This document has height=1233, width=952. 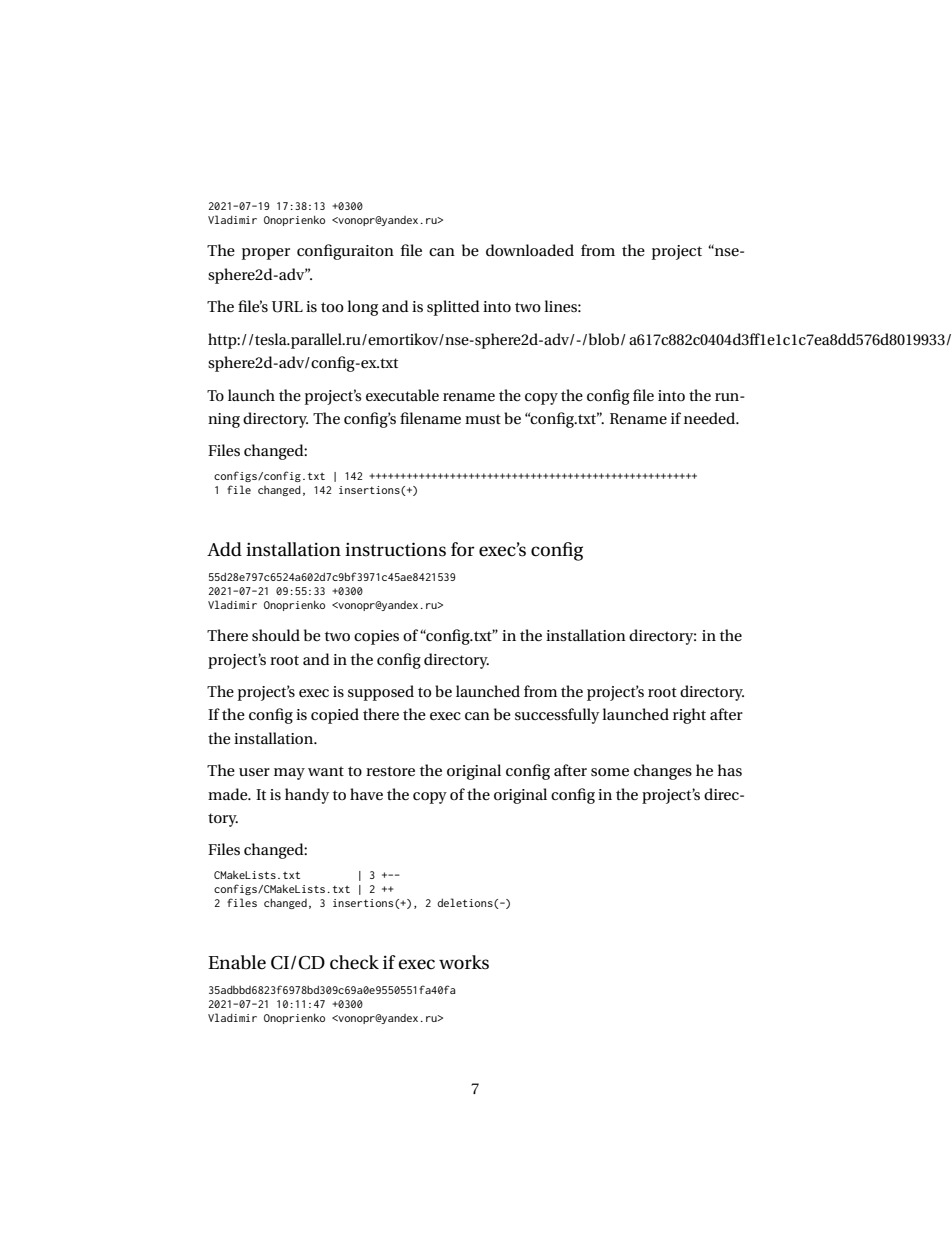 I want to click on right, so click(x=689, y=716).
